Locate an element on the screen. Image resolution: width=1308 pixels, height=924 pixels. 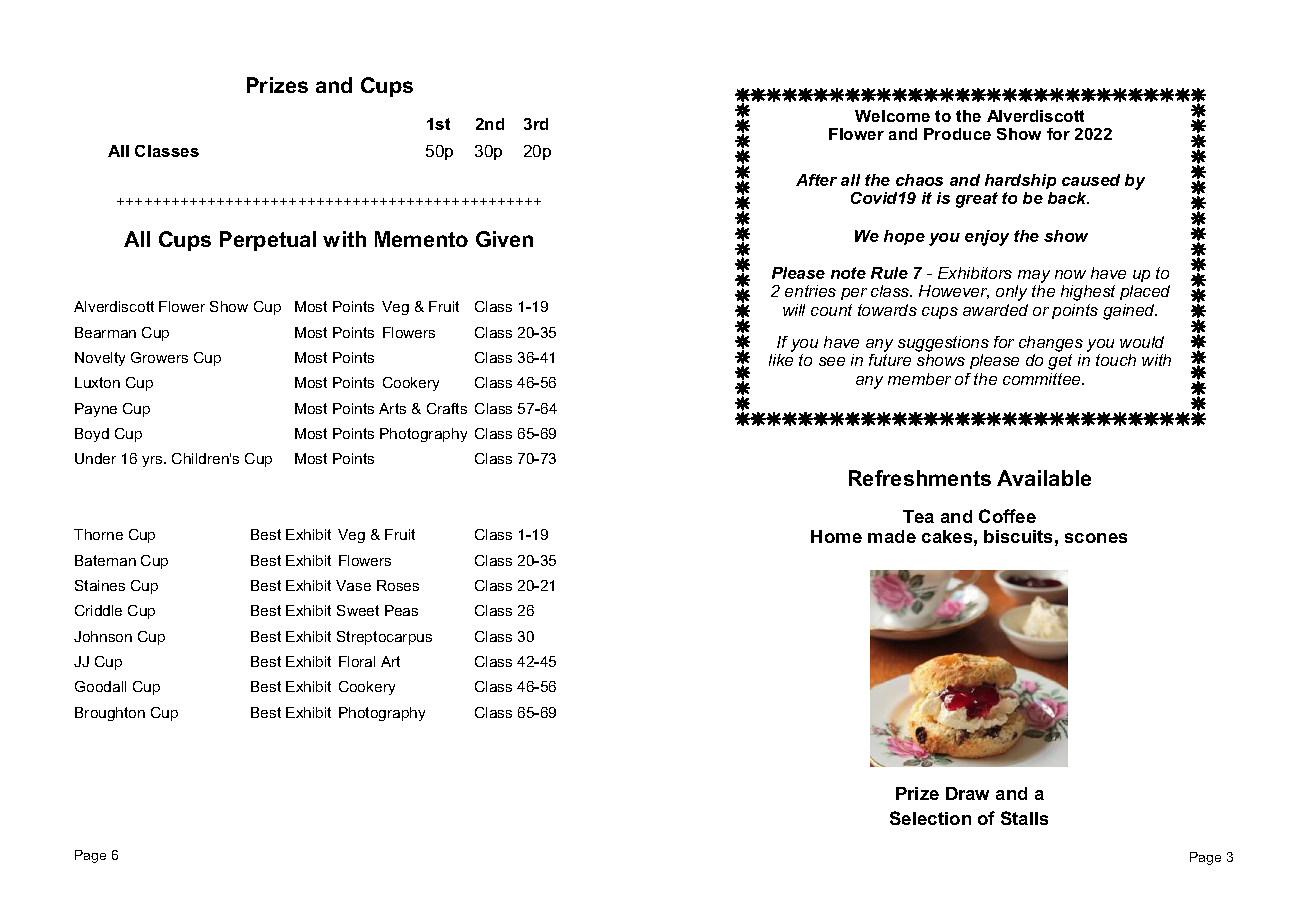
Available is located at coordinates (1044, 478).
